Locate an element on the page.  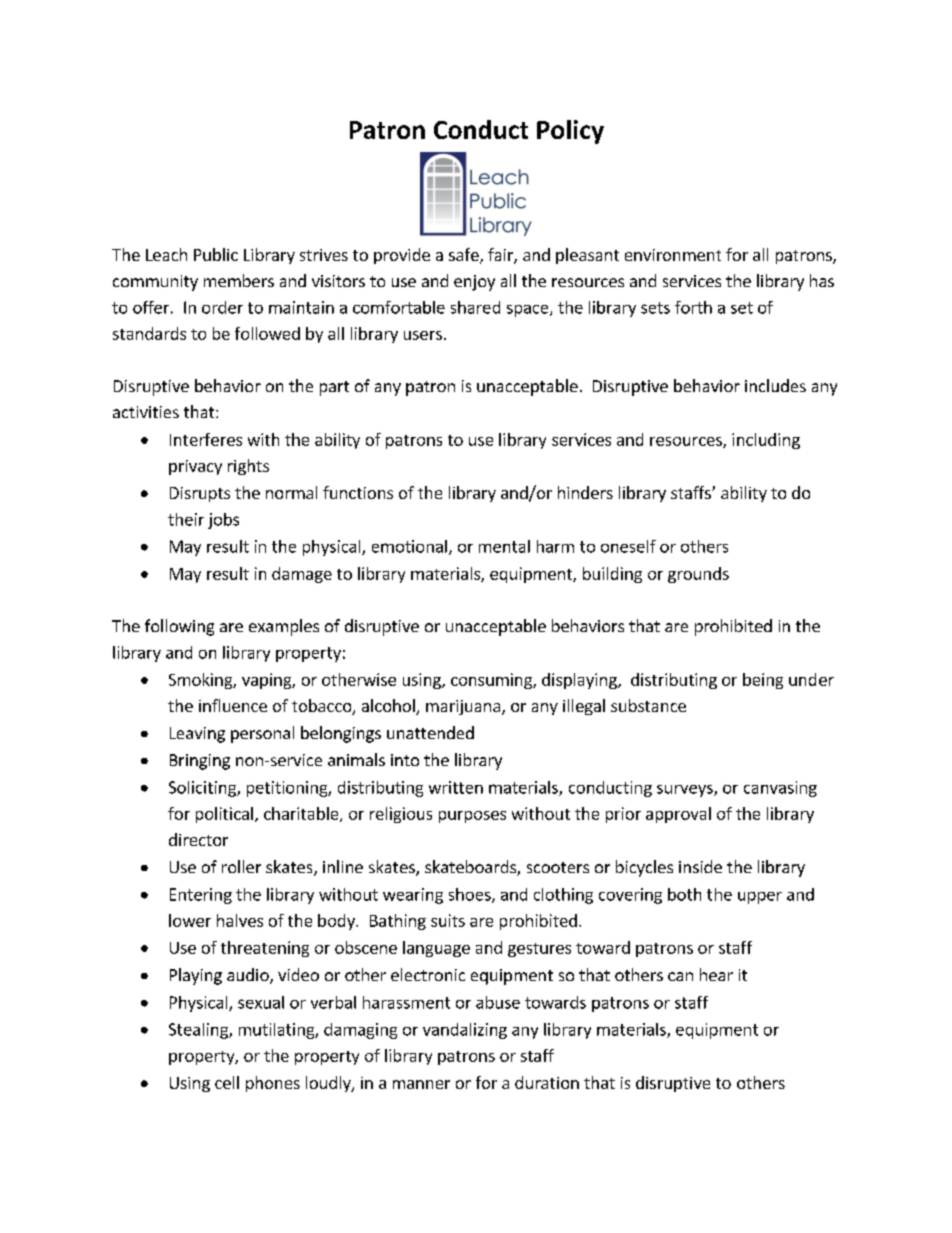
mental is located at coordinates (504, 546).
